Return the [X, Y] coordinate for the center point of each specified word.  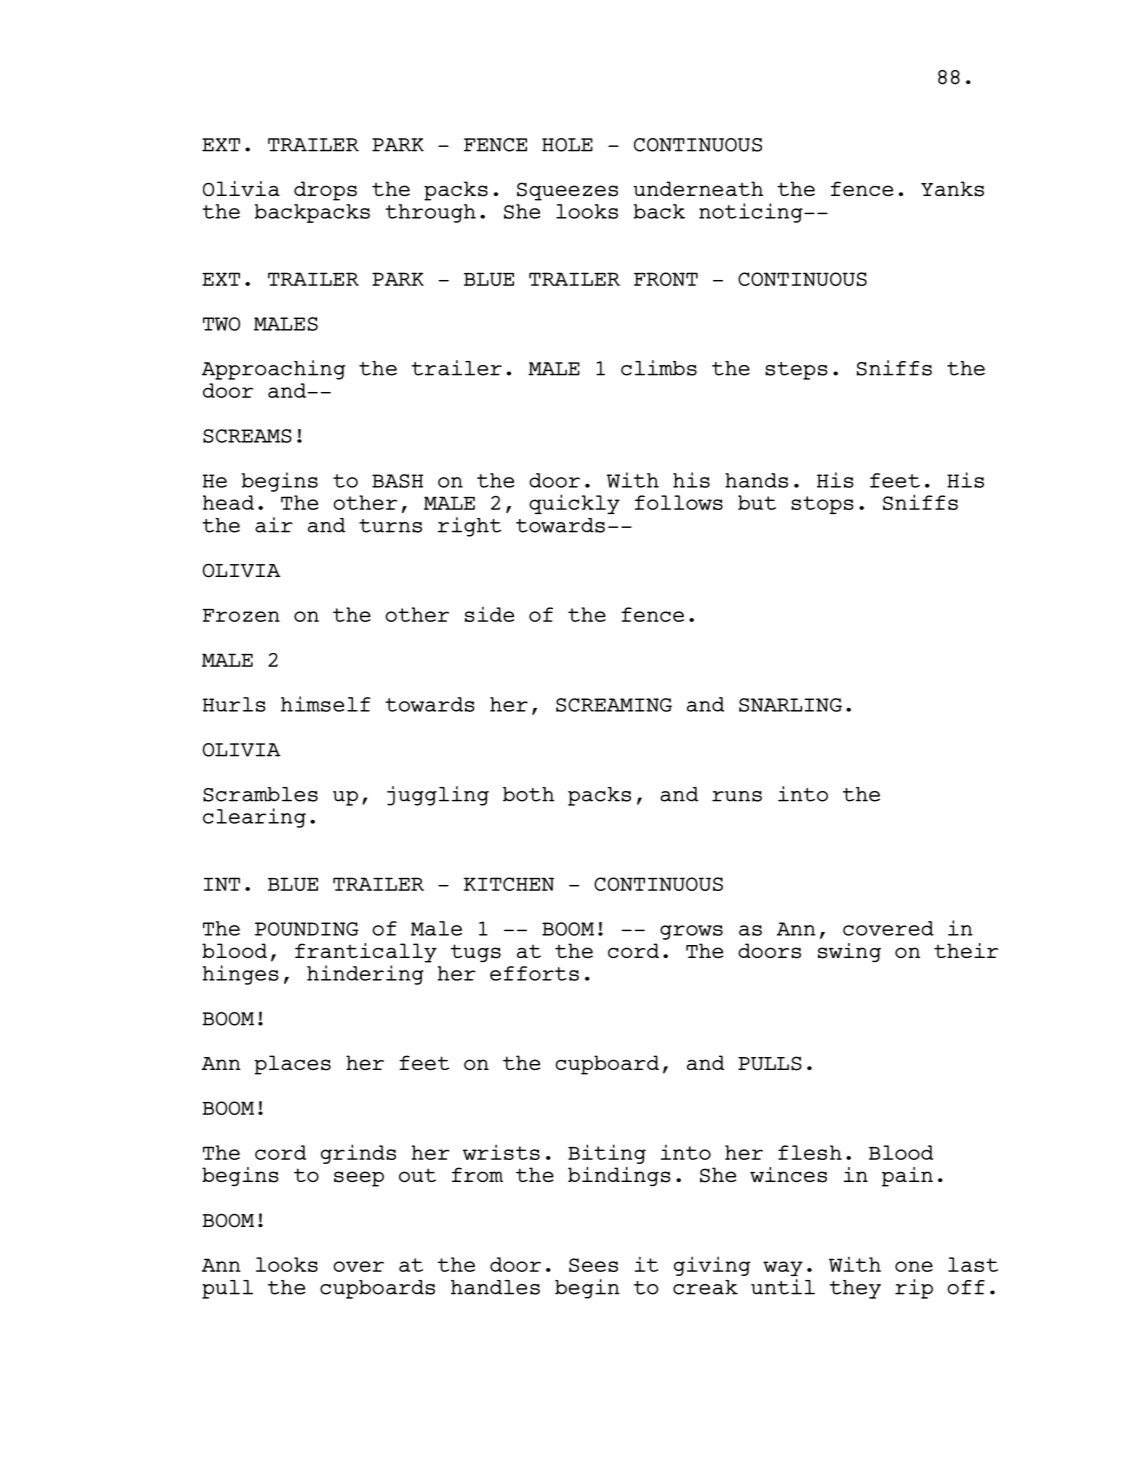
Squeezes [567, 191]
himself [326, 704]
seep [359, 1179]
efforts [534, 973]
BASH [397, 481]
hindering [365, 975]
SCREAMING [614, 705]
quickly [574, 504]
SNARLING [790, 705]
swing [849, 953]
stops [822, 505]
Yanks [952, 189]
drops [325, 191]
